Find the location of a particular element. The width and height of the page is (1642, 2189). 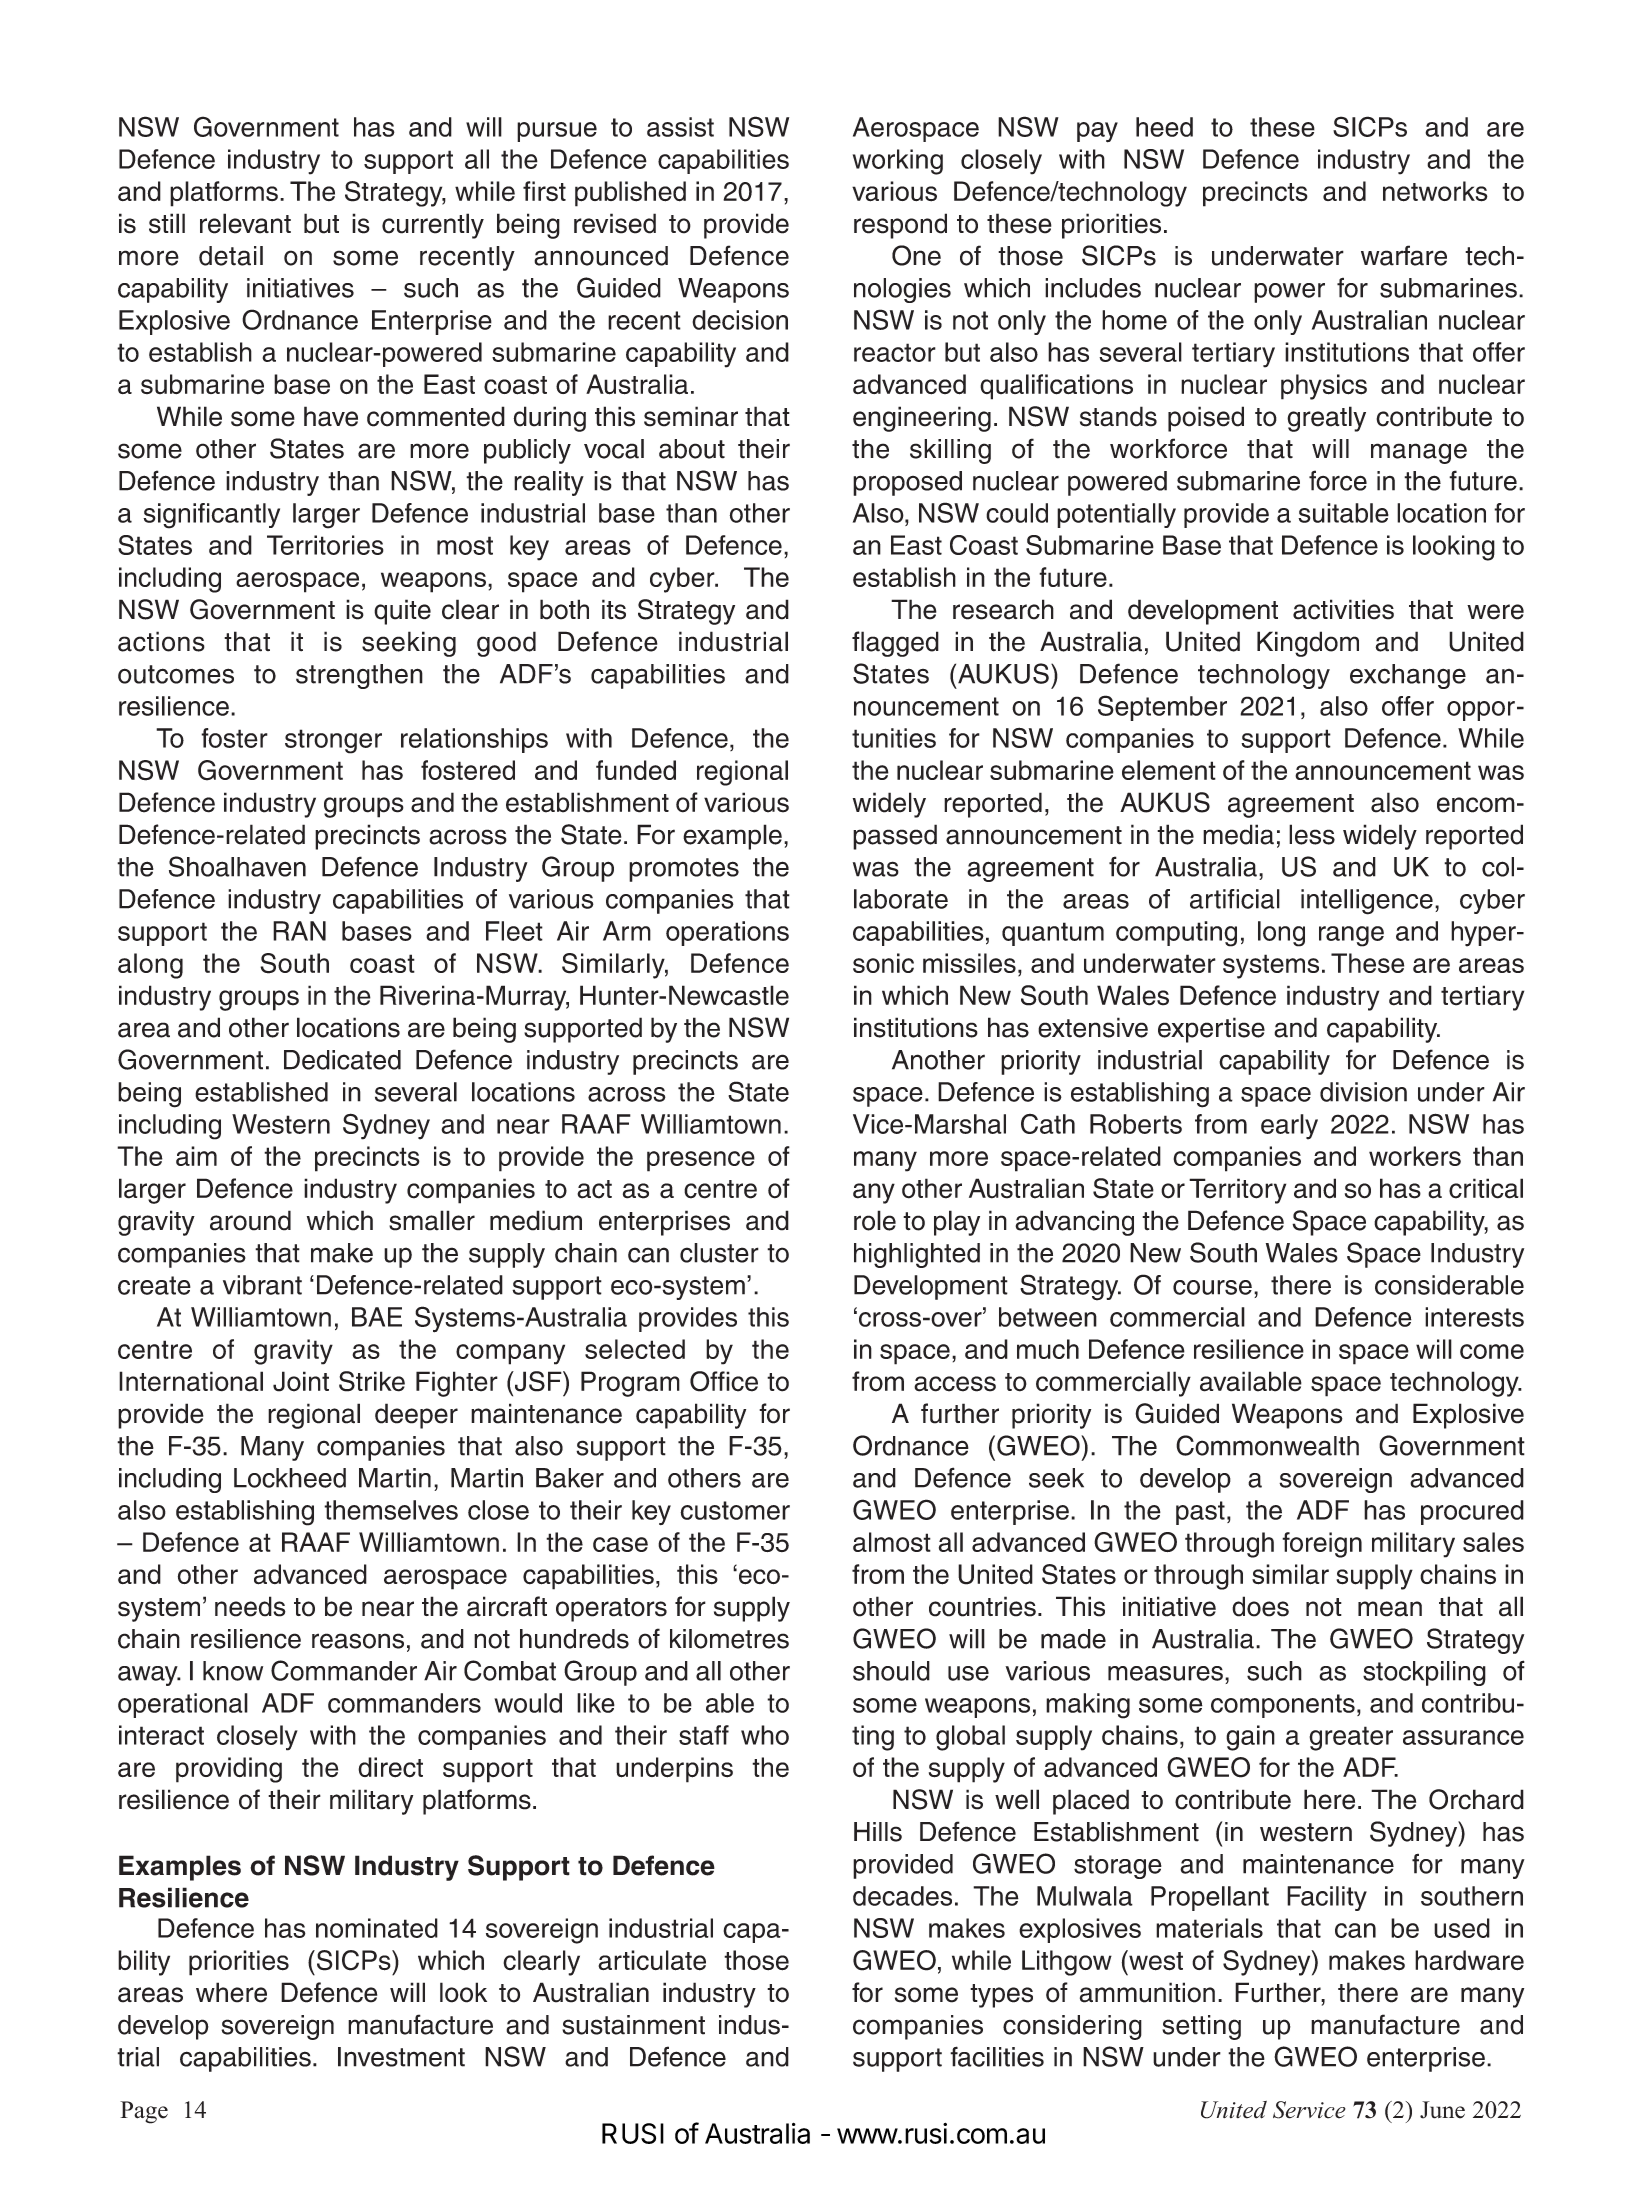

Page is located at coordinates (144, 2112).
